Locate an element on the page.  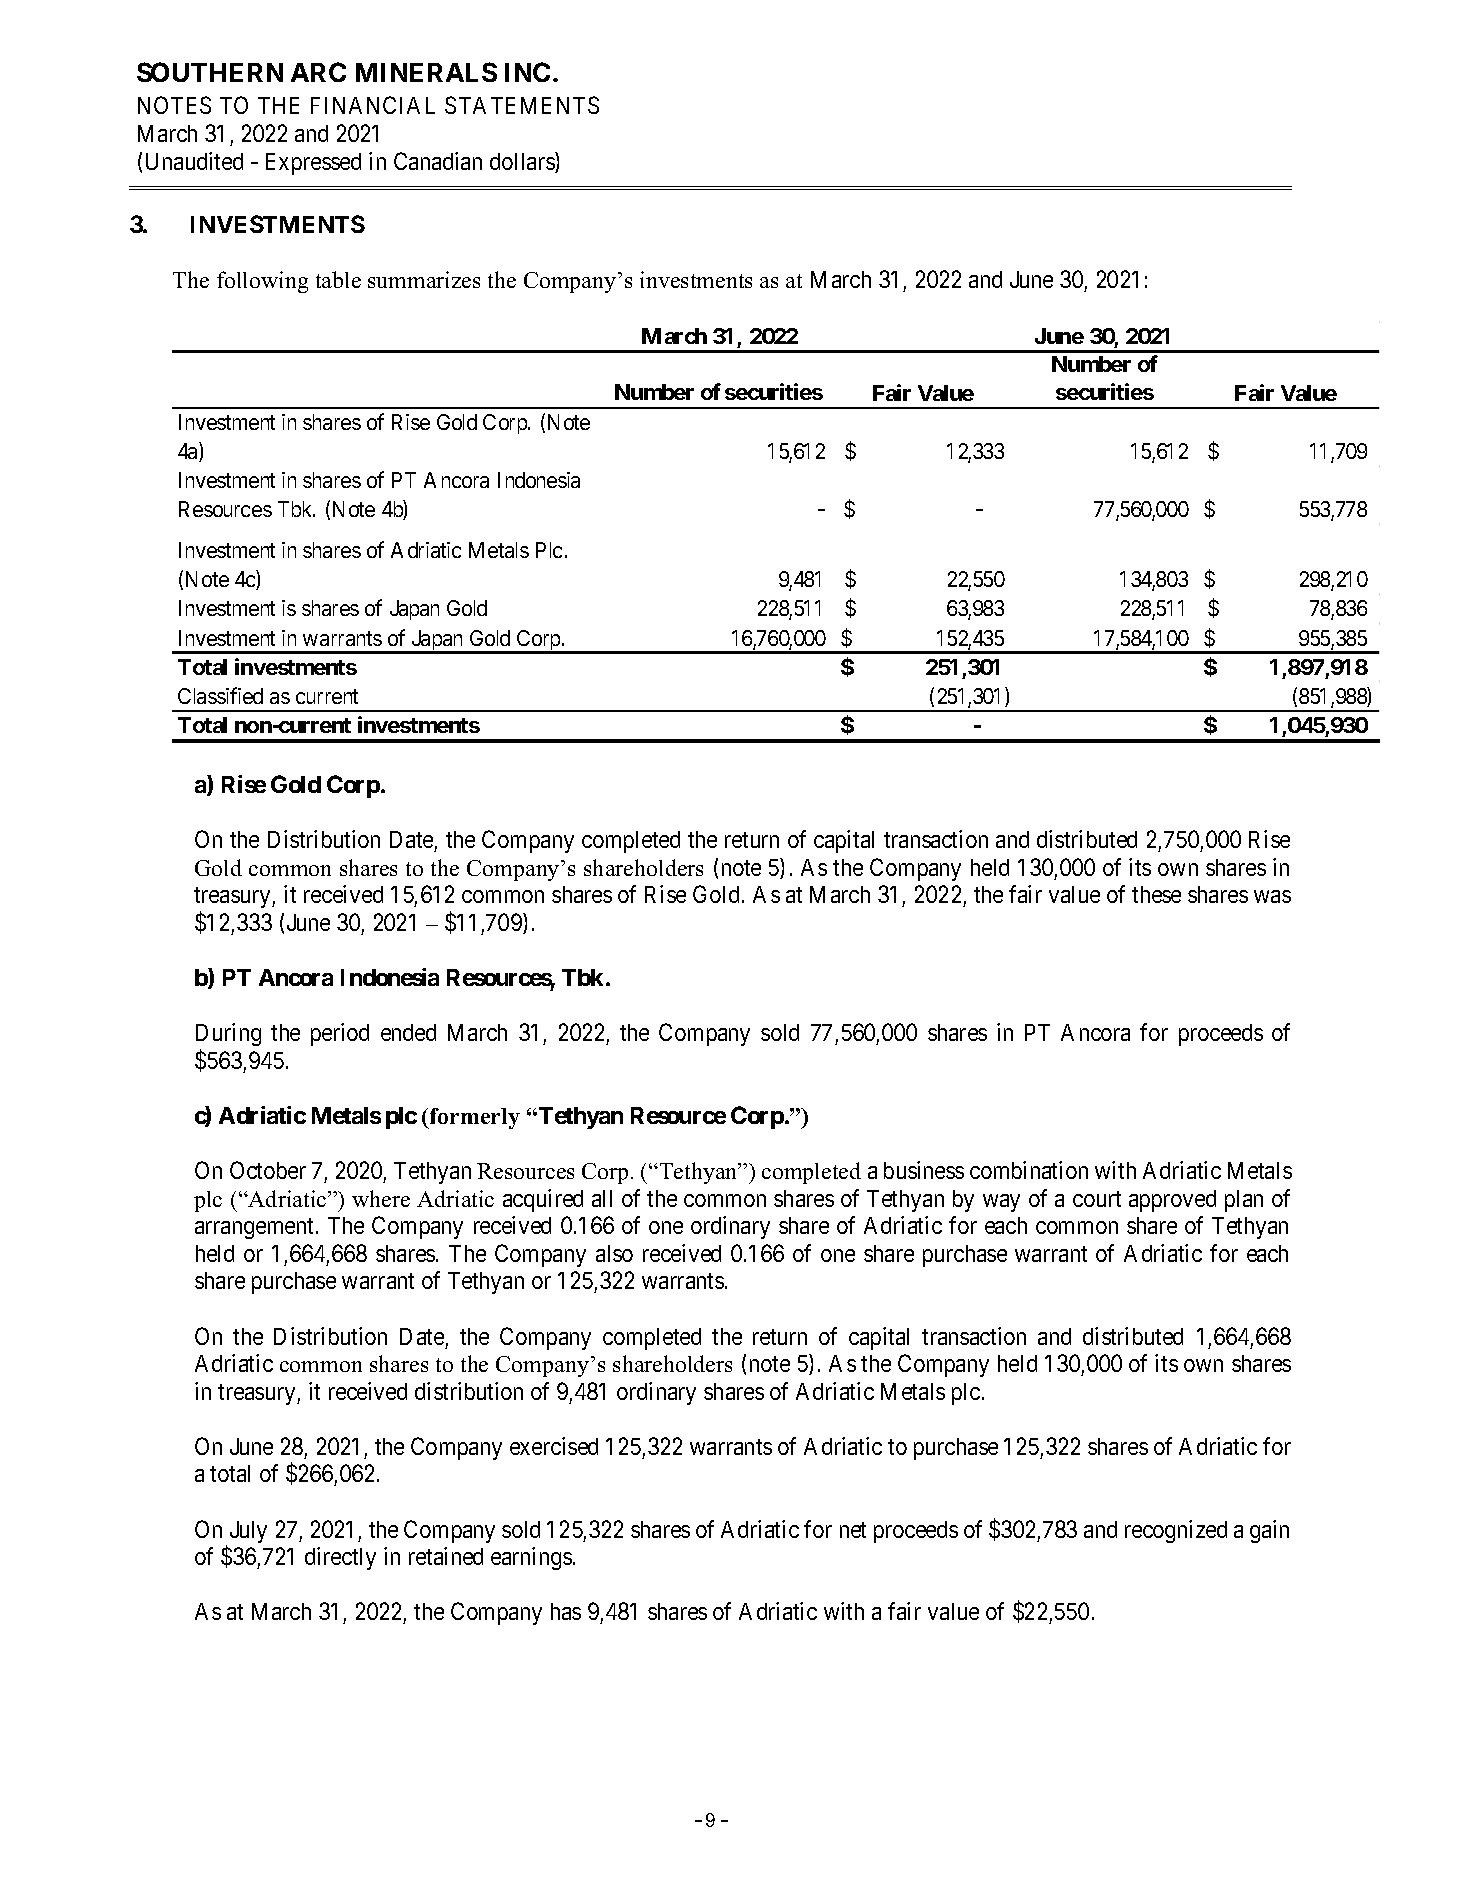
was is located at coordinates (1272, 896).
